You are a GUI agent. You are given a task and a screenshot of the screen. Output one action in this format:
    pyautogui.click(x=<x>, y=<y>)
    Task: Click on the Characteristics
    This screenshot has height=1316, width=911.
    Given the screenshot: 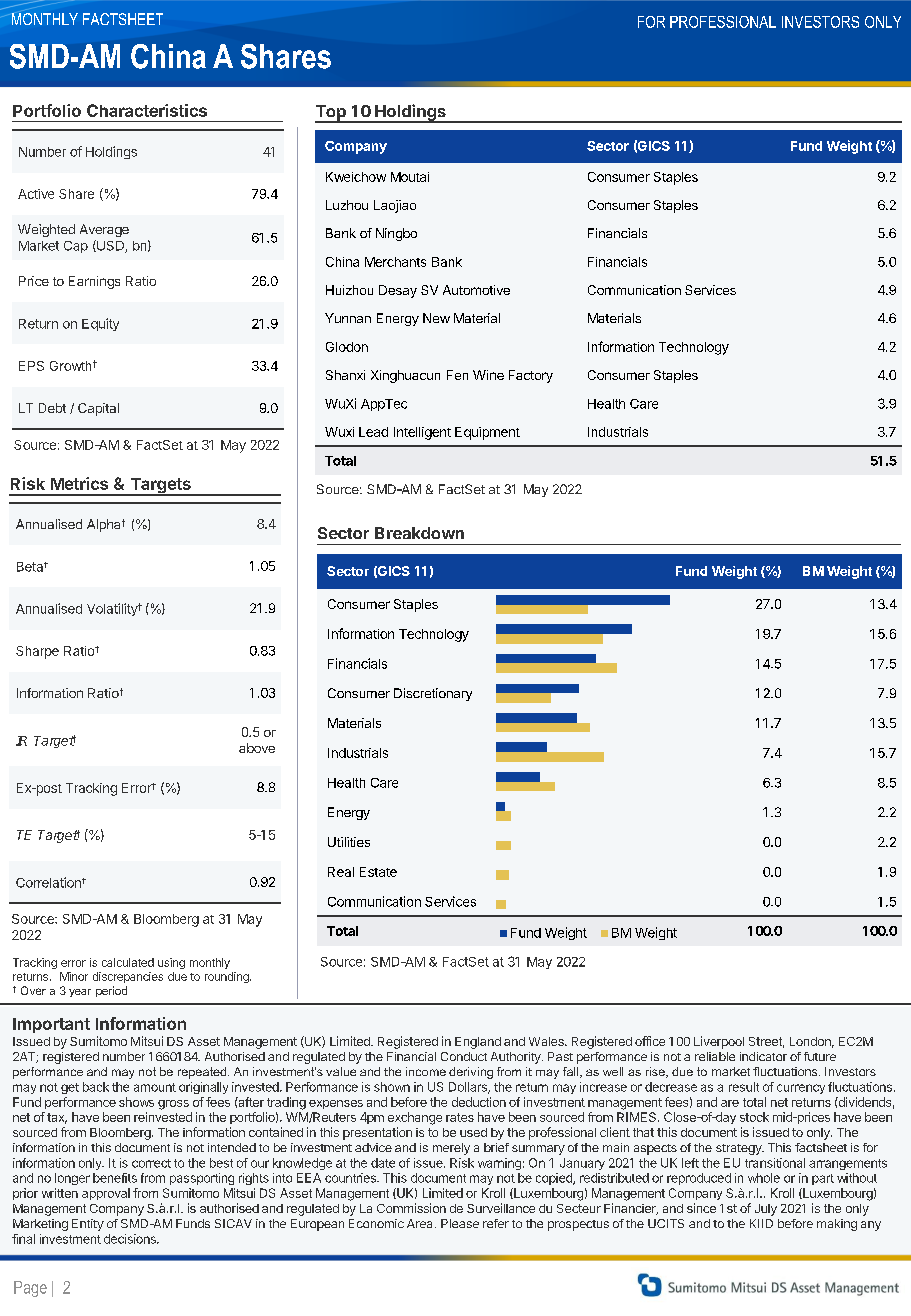 What is the action you would take?
    pyautogui.click(x=147, y=110)
